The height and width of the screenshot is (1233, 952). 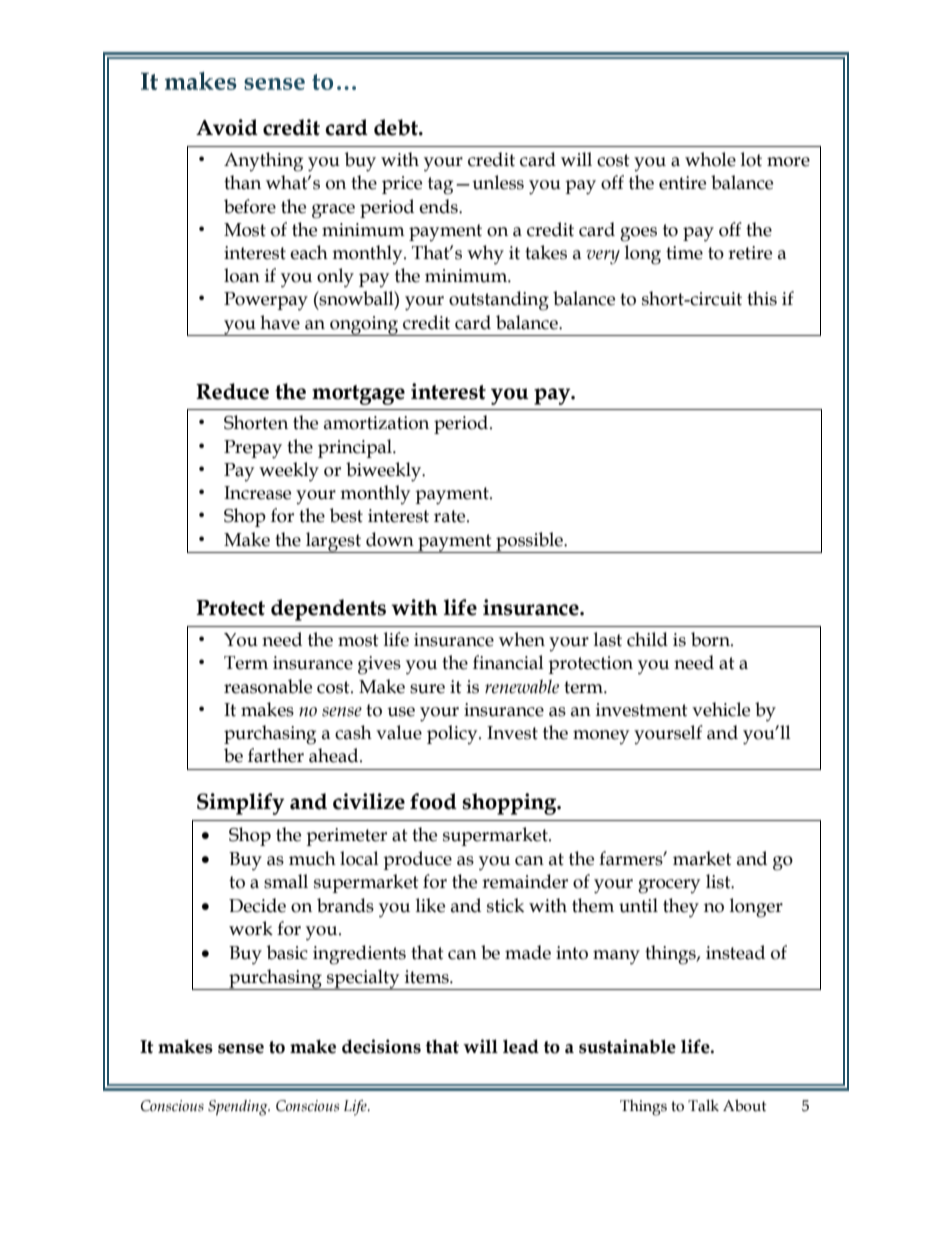 I want to click on Spending, so click(x=239, y=1108).
